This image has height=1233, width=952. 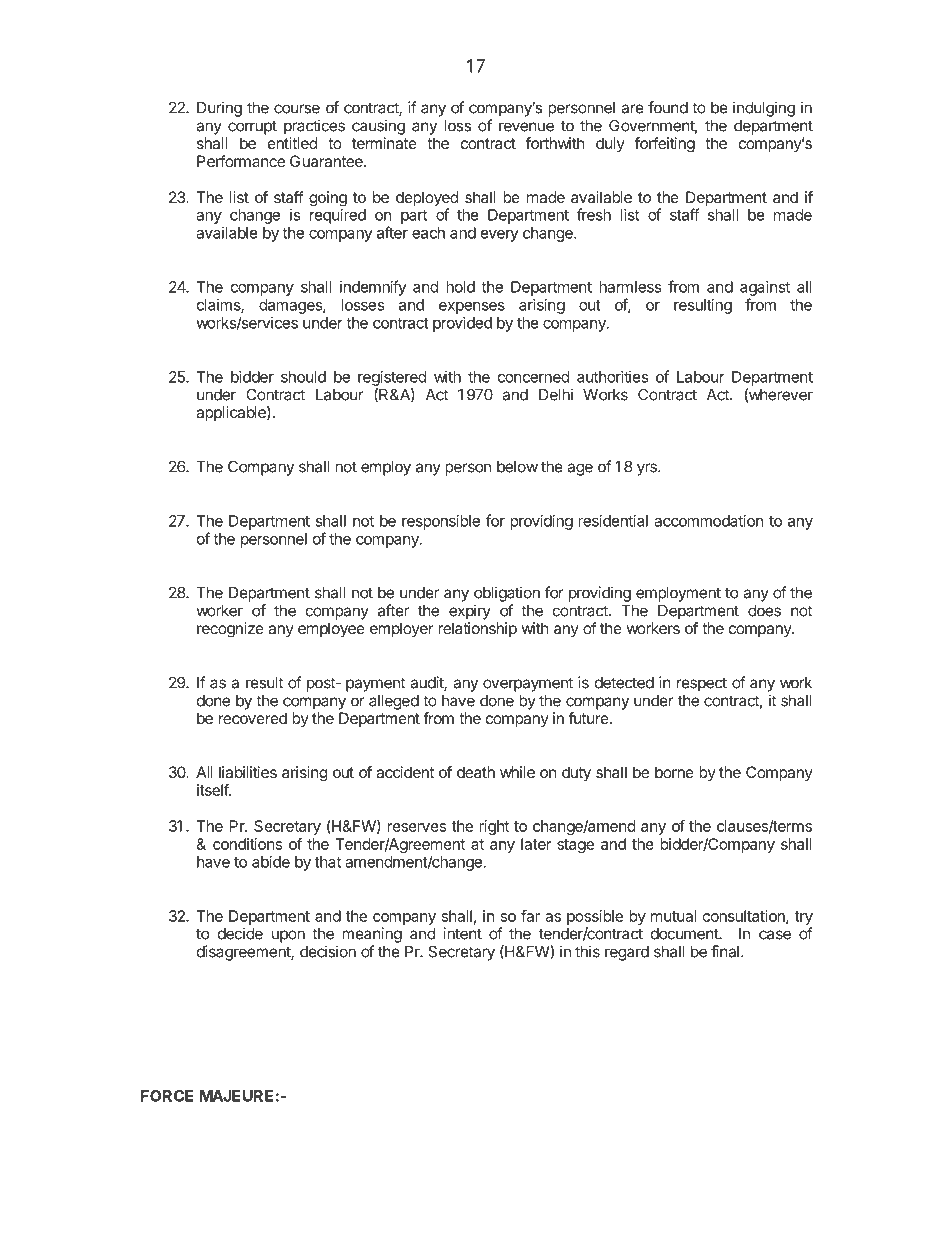 I want to click on final, so click(x=725, y=951).
